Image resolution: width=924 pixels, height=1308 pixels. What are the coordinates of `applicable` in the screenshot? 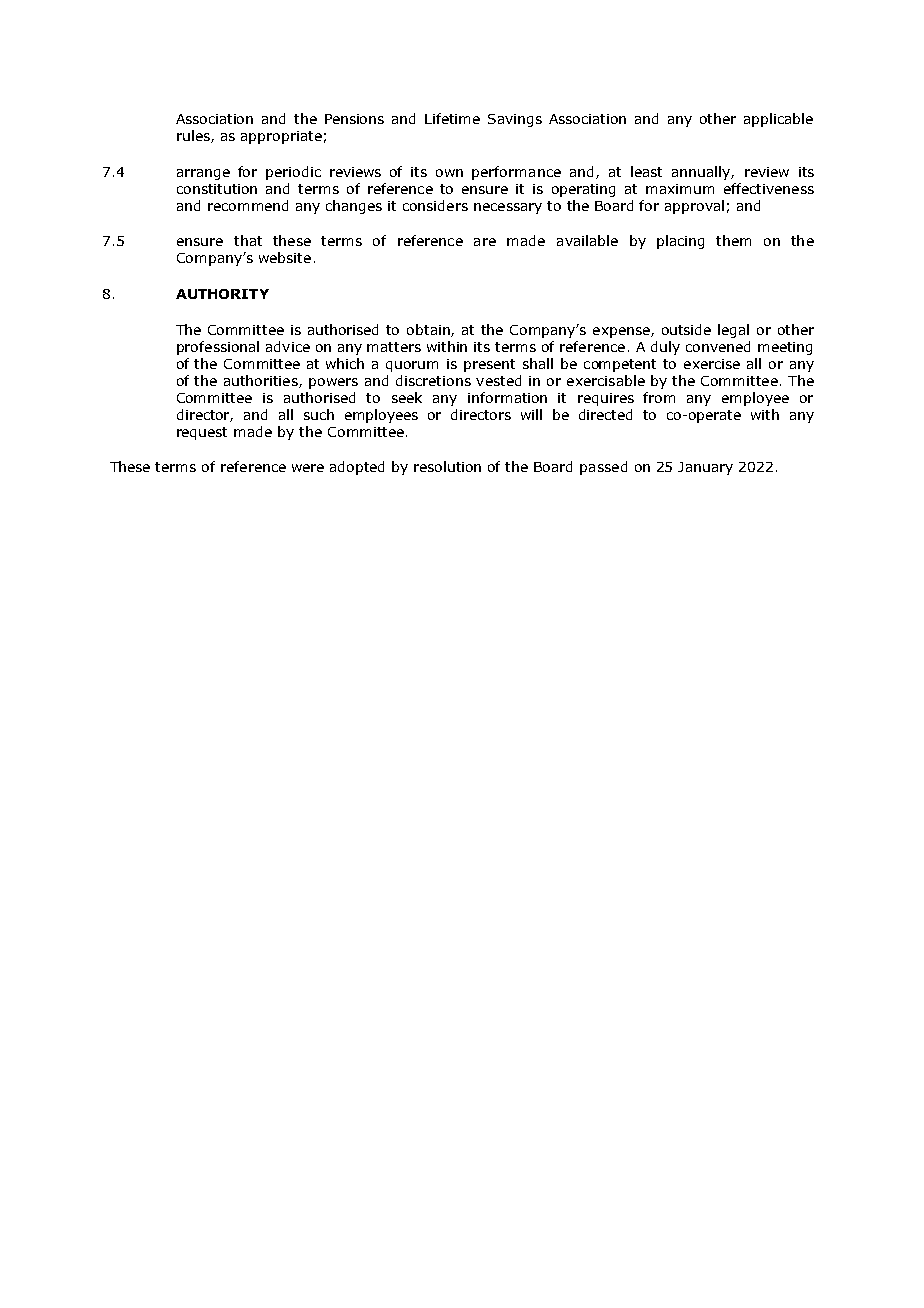 It's located at (778, 120).
